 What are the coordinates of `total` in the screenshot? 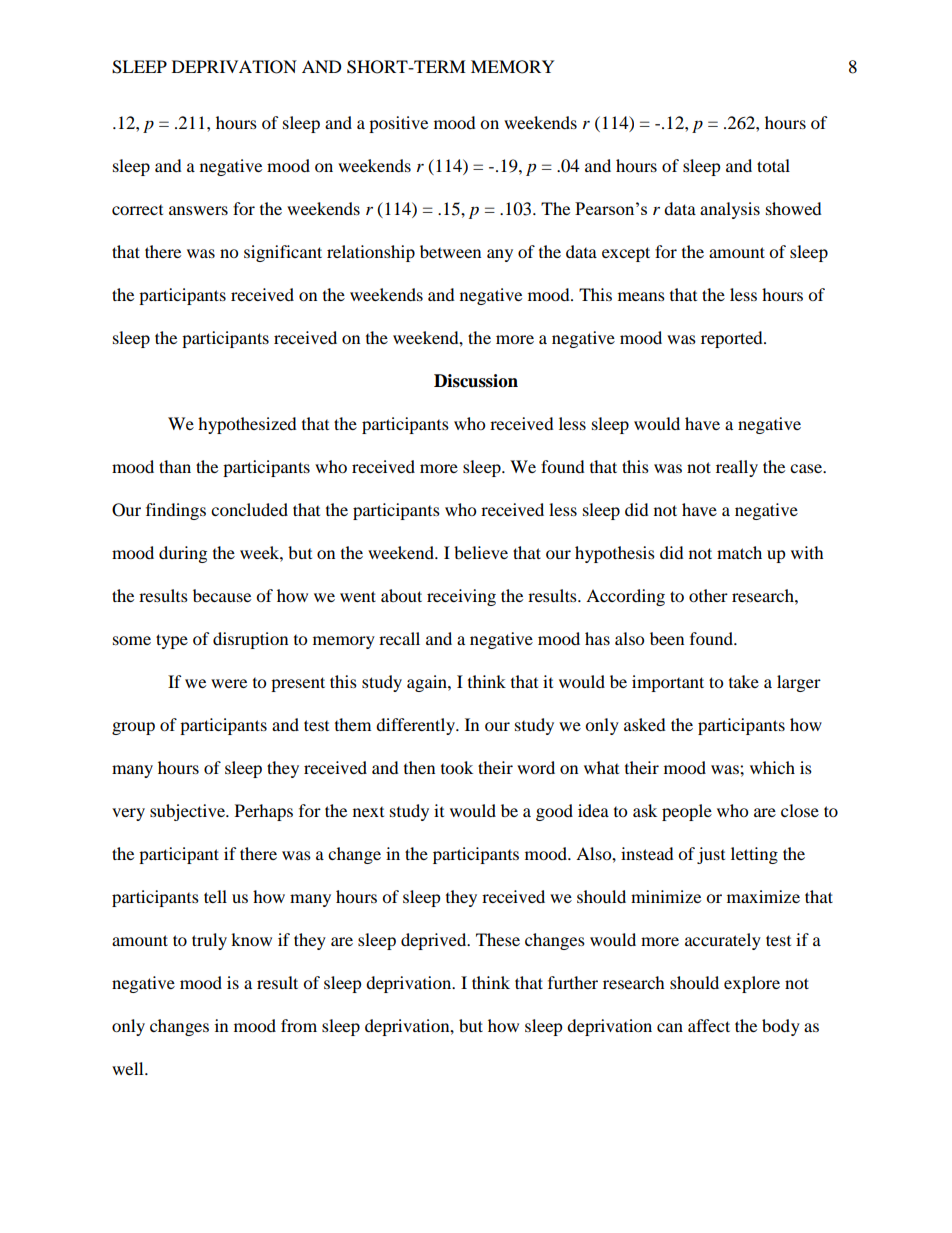 It's located at (773, 165).
